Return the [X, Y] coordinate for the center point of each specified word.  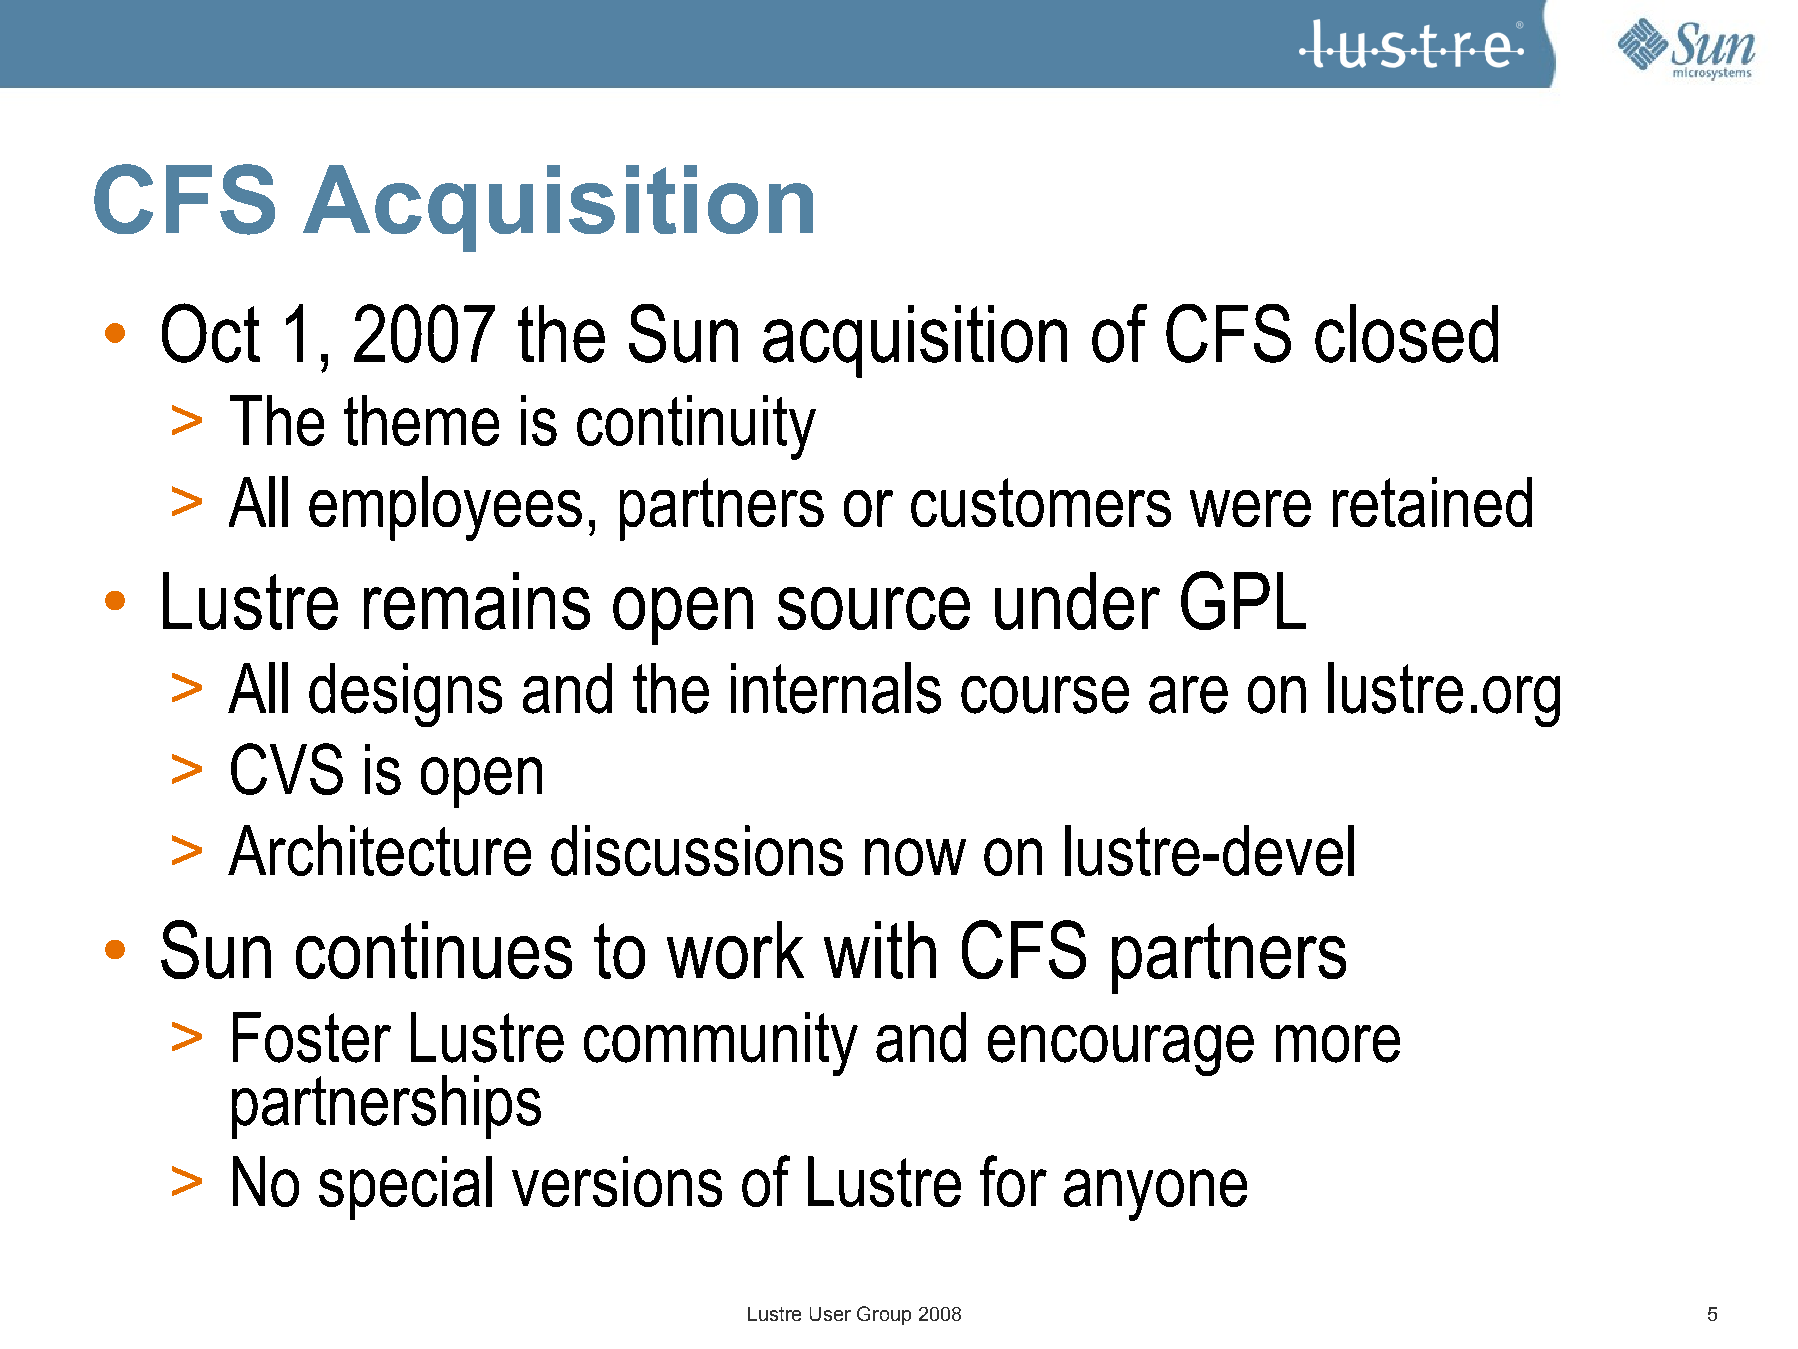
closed [1406, 333]
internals [836, 688]
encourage [1121, 1050]
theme [421, 420]
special [405, 1188]
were [1250, 508]
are [1188, 695]
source [874, 608]
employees [445, 508]
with [880, 950]
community [721, 1044]
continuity [696, 427]
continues [434, 950]
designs [405, 695]
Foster [312, 1037]
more [1338, 1044]
